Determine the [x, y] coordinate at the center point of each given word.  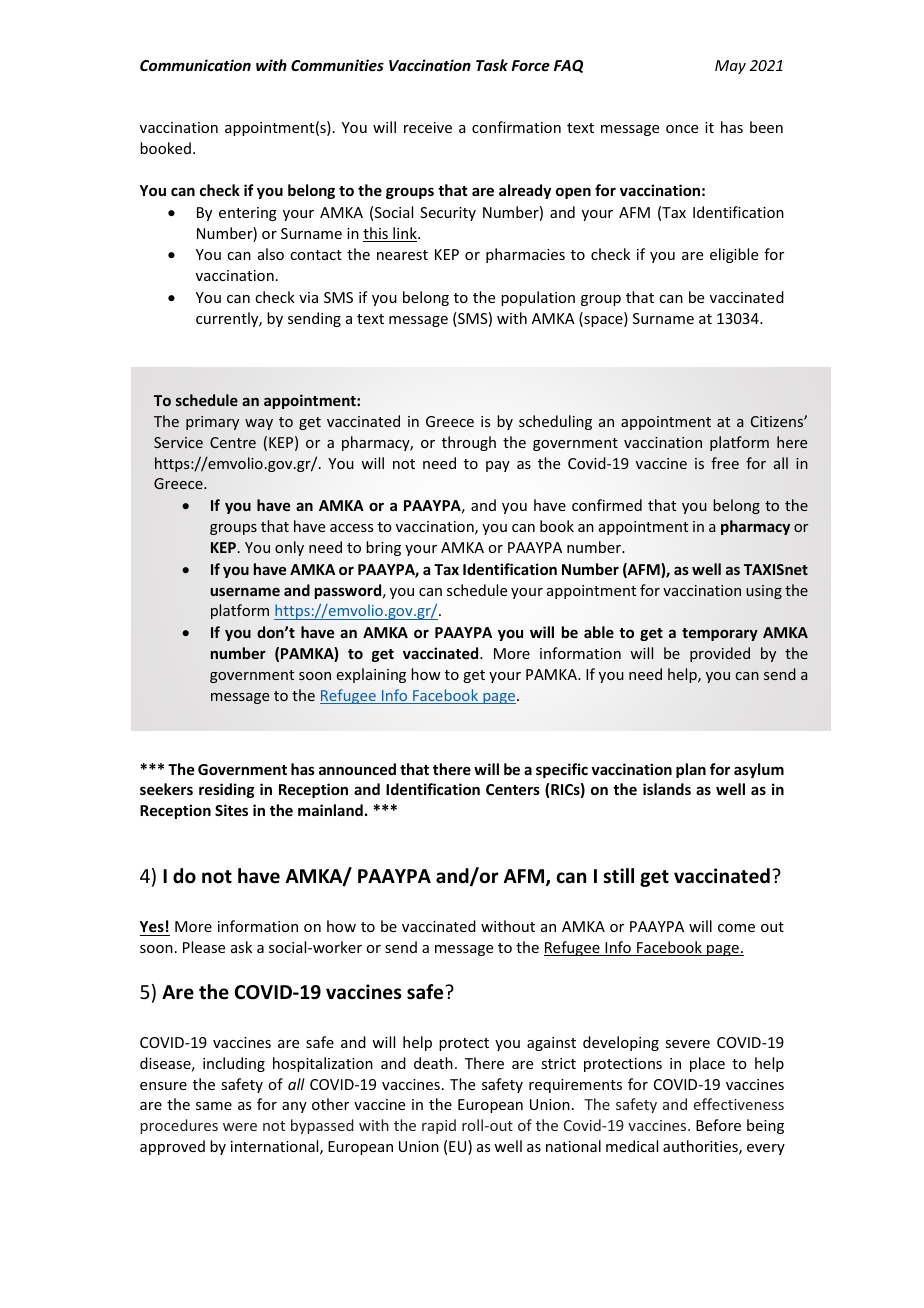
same [214, 1106]
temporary [720, 634]
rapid [439, 1126]
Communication [195, 65]
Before [718, 1125]
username [245, 591]
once [682, 129]
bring [383, 548]
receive [428, 127]
